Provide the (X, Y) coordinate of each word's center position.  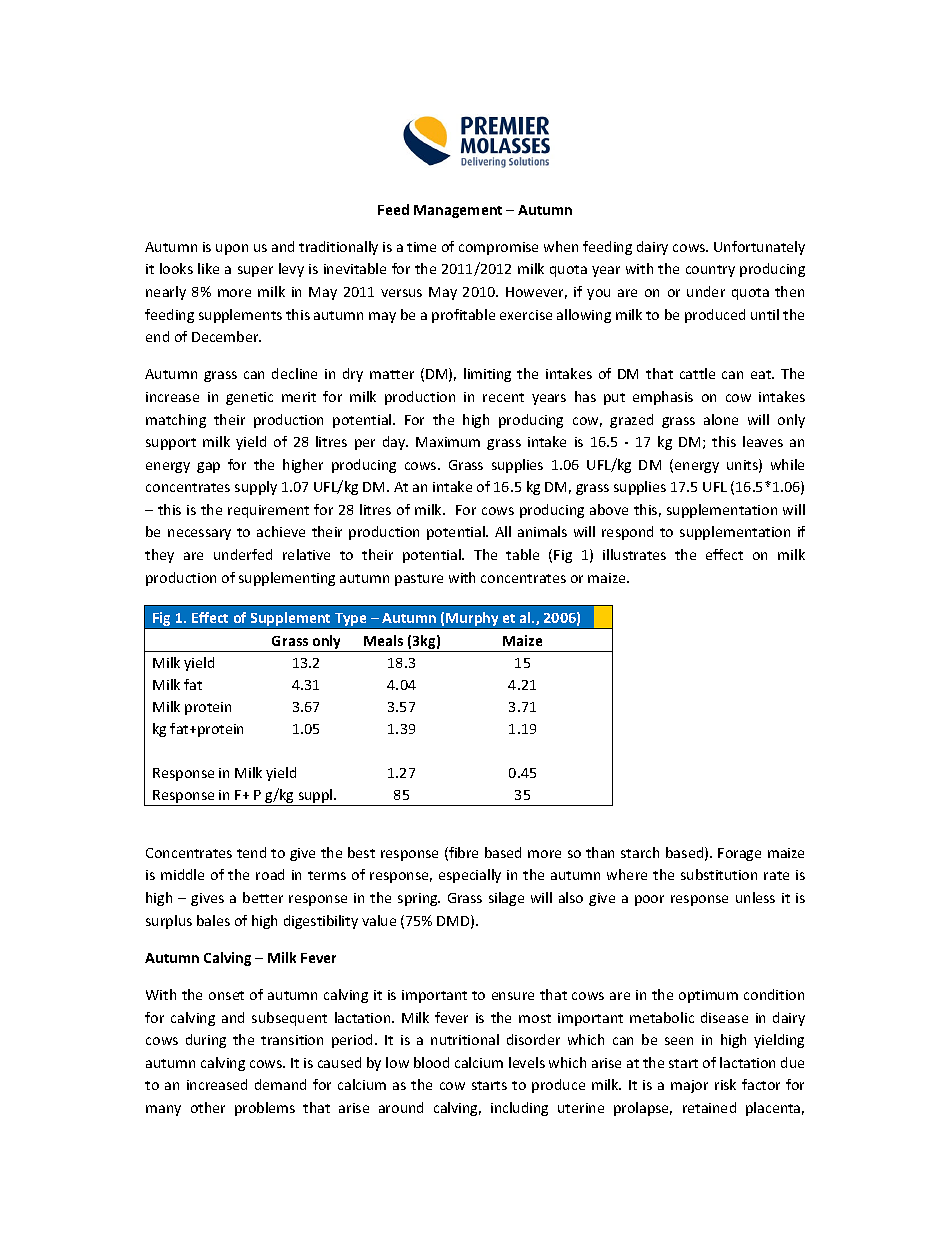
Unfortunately (759, 248)
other (208, 1107)
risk (725, 1084)
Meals (383, 640)
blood (431, 1062)
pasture (419, 580)
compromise (498, 248)
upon (232, 249)
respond (627, 533)
